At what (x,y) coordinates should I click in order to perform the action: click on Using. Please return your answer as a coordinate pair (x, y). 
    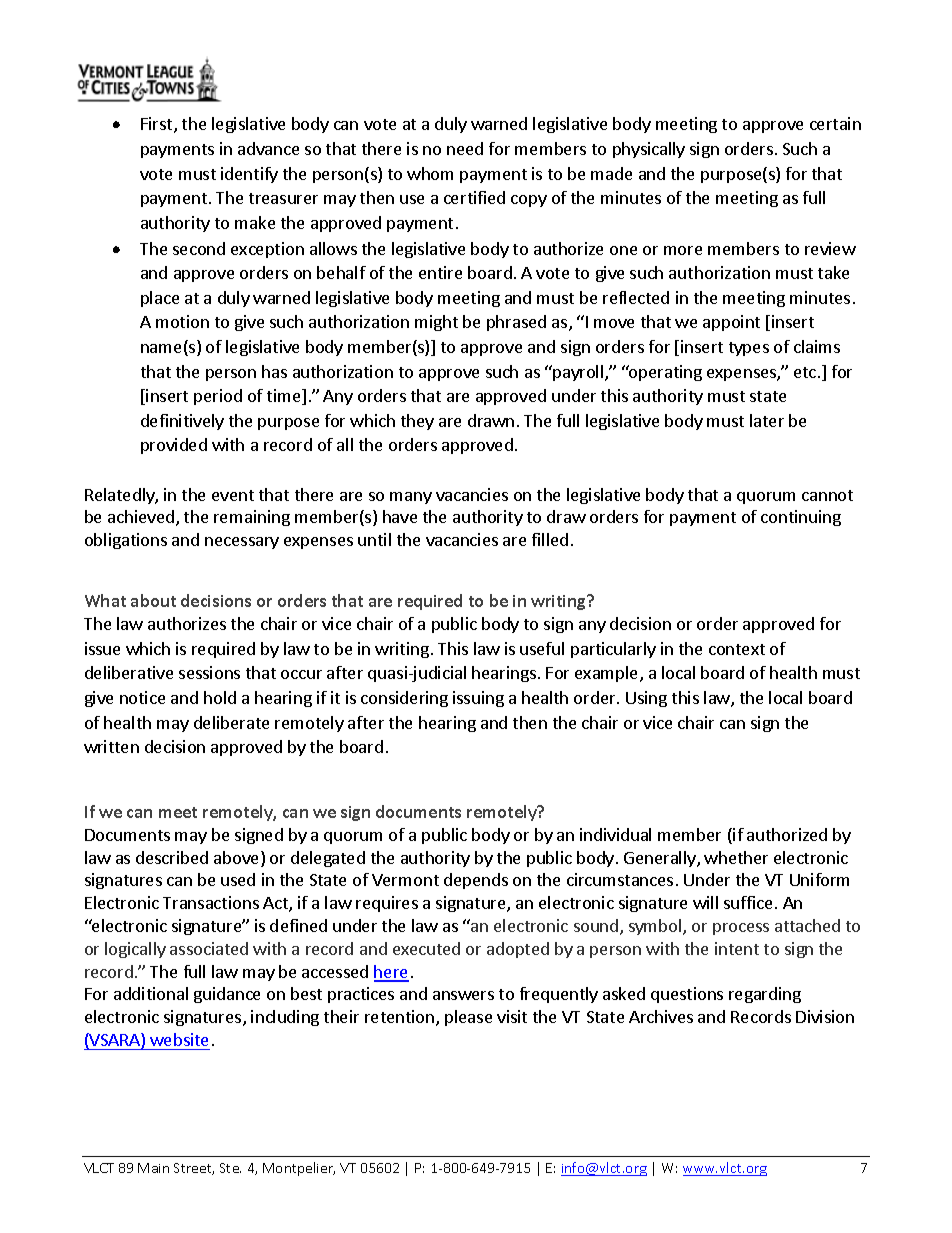
    Looking at the image, I should click on (646, 699).
